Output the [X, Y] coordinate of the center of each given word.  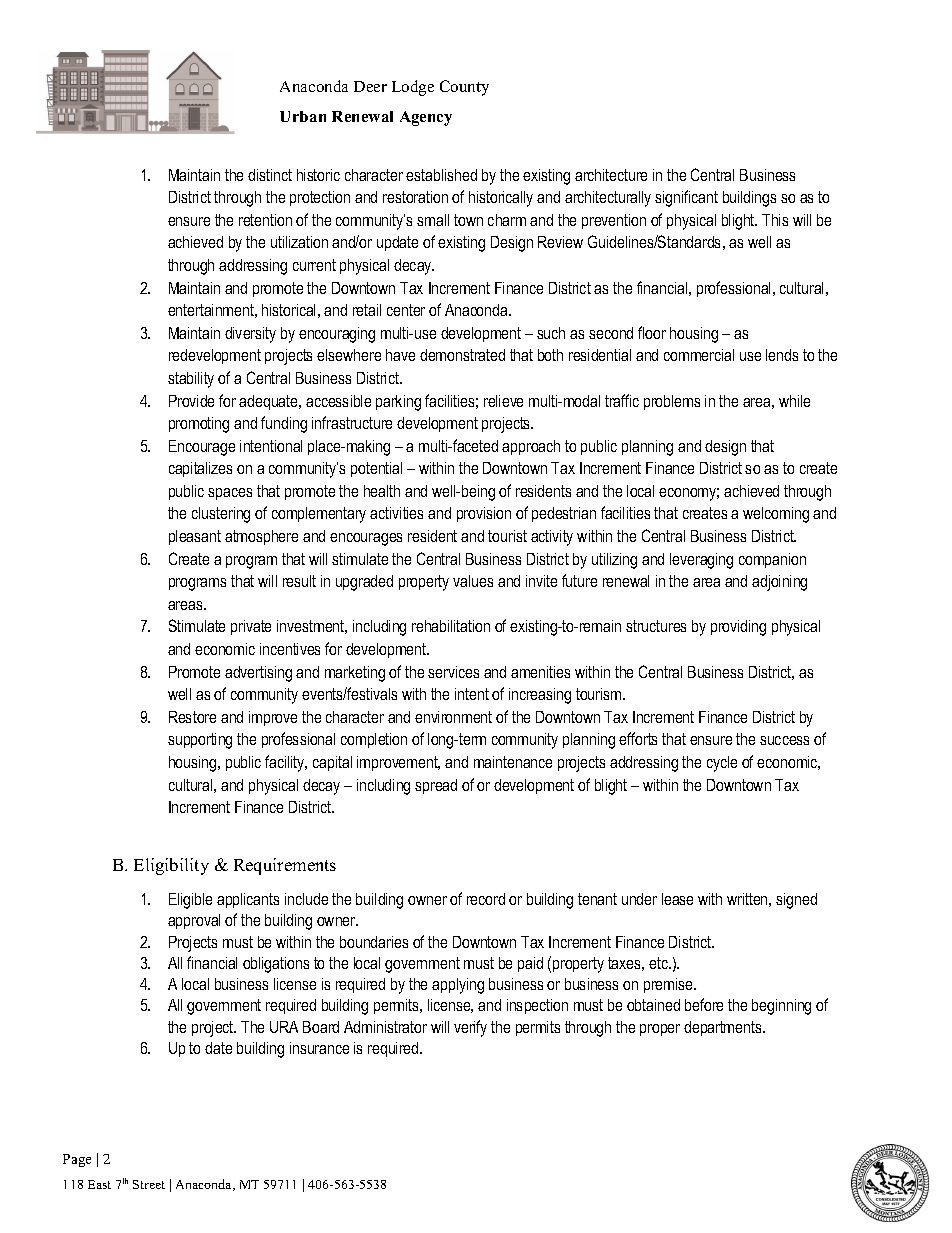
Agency [426, 118]
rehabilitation [451, 626]
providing [738, 628]
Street [149, 1184]
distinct [270, 175]
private [251, 627]
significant [686, 198]
